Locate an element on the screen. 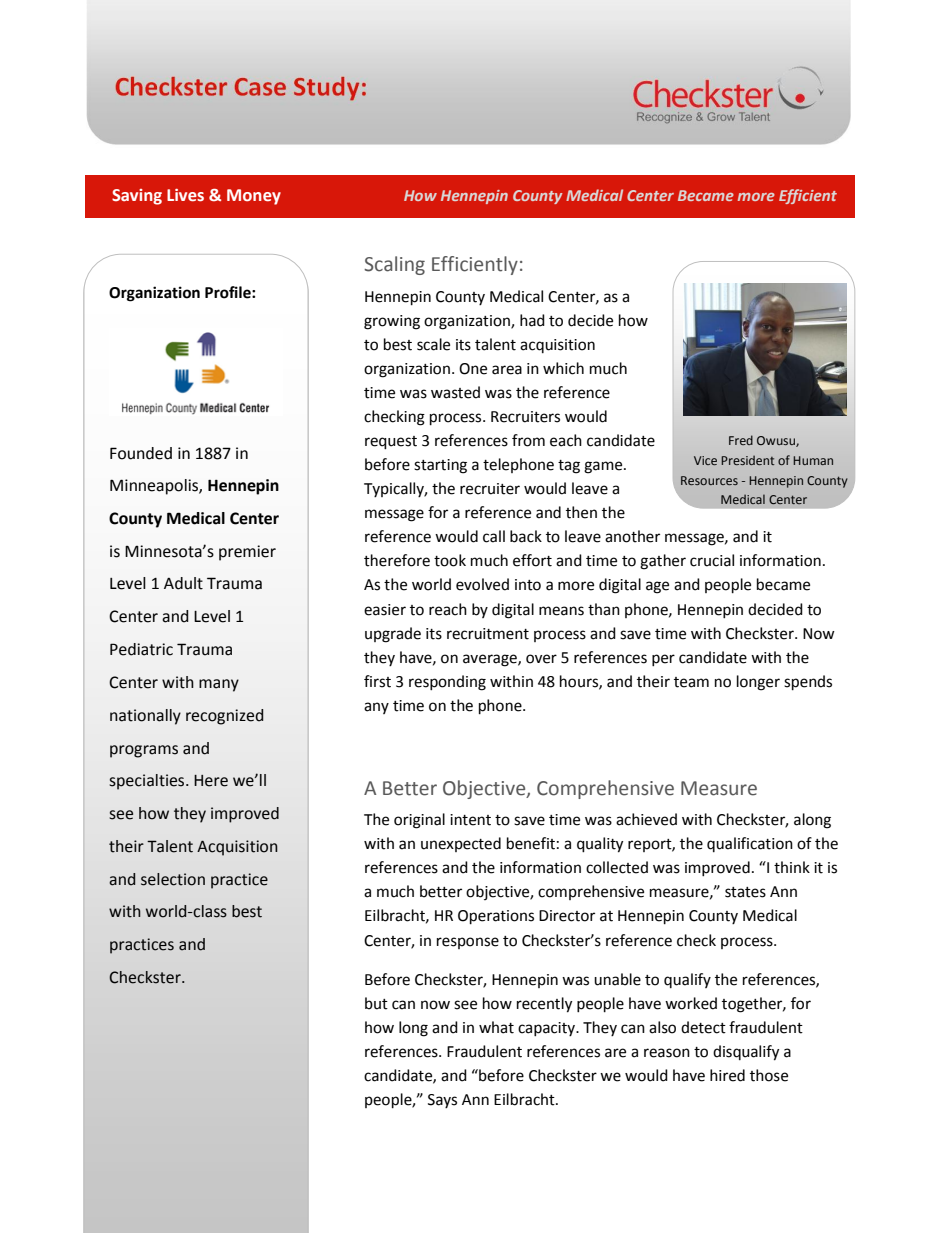 This screenshot has height=1233, width=952. hired is located at coordinates (727, 1075).
